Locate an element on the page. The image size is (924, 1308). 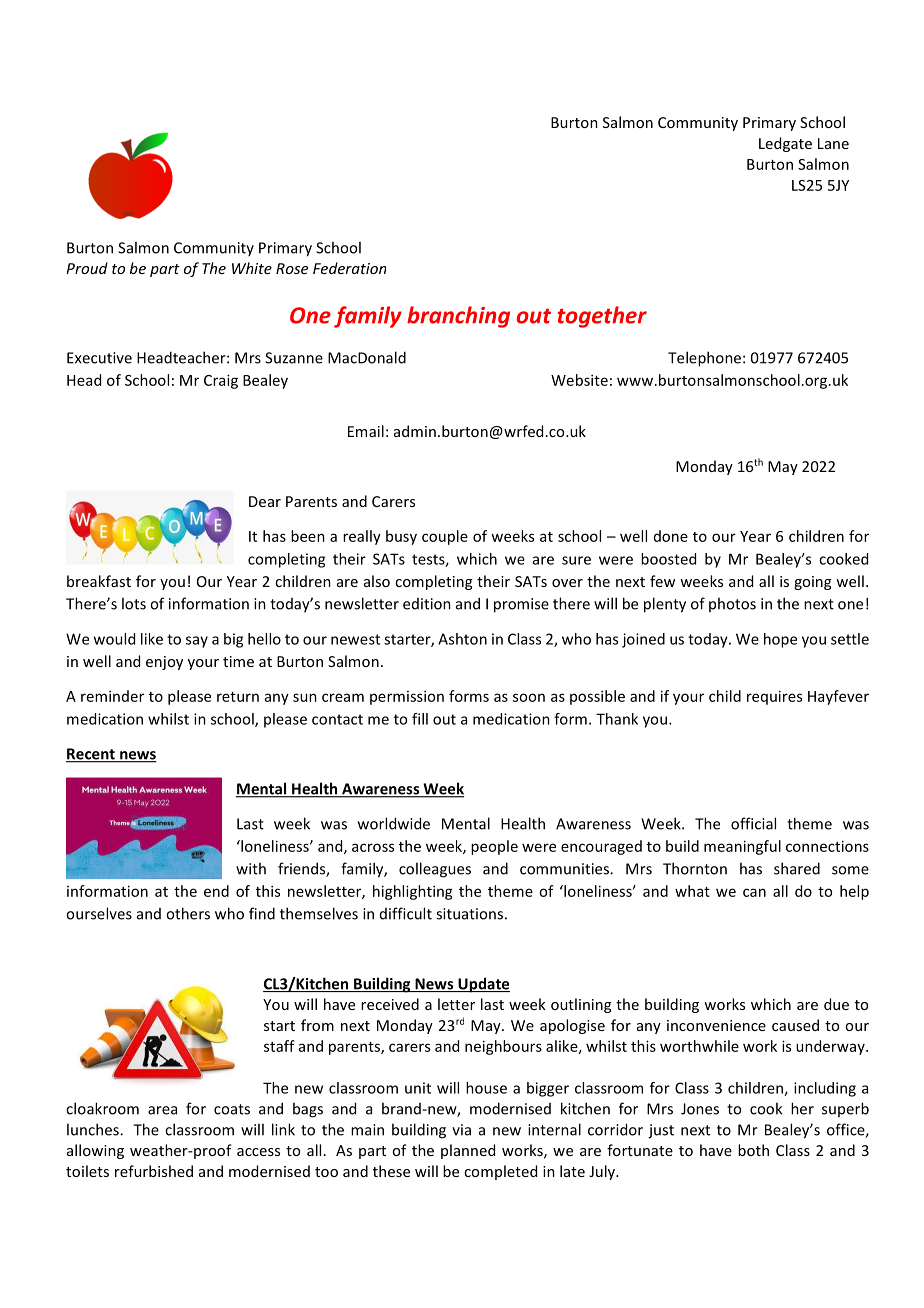
with is located at coordinates (251, 868).
